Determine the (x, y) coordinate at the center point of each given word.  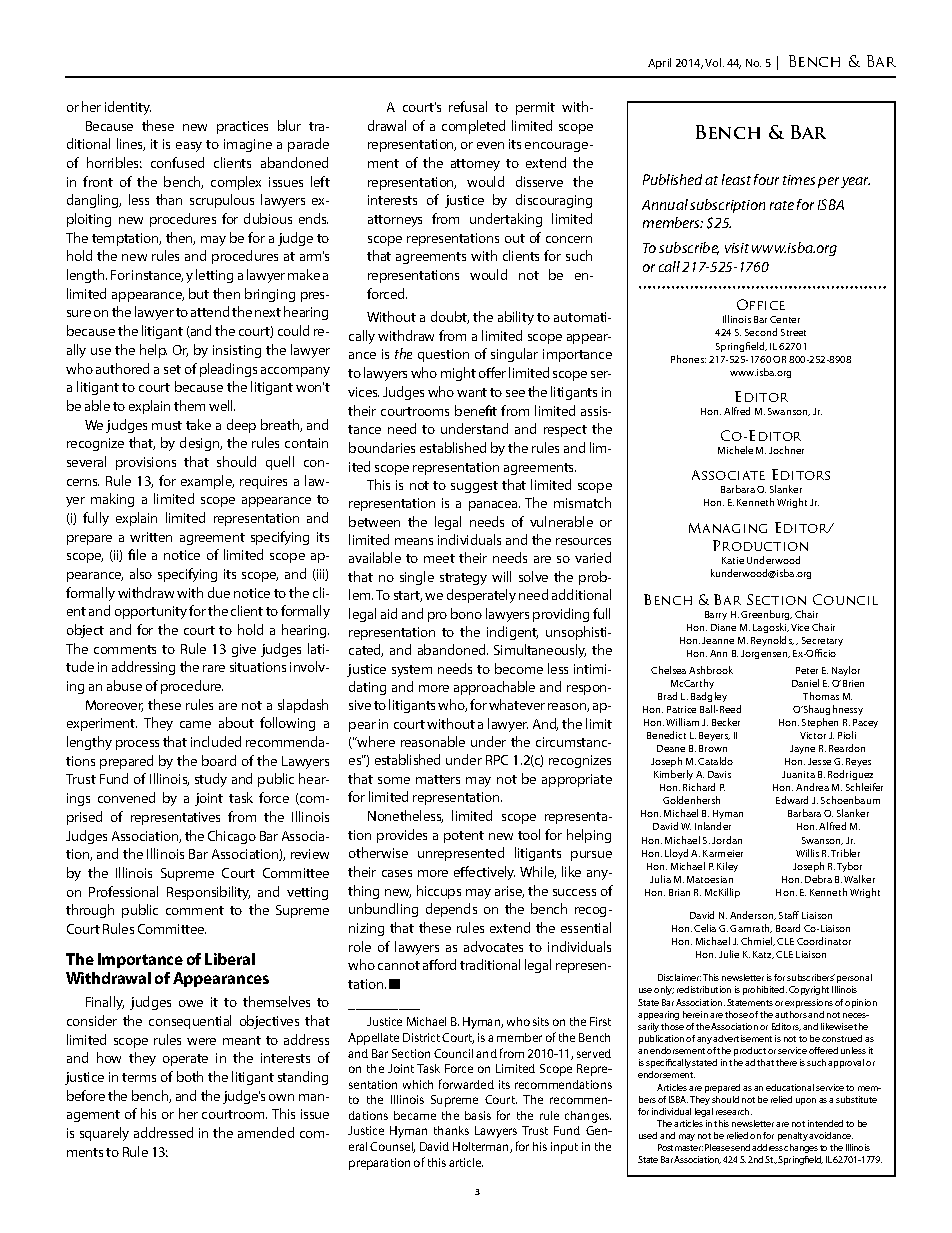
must (167, 425)
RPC (497, 760)
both (190, 1076)
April (659, 63)
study (211, 780)
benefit (476, 410)
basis (478, 1115)
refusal (468, 106)
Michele (735, 450)
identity (128, 108)
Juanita (798, 774)
